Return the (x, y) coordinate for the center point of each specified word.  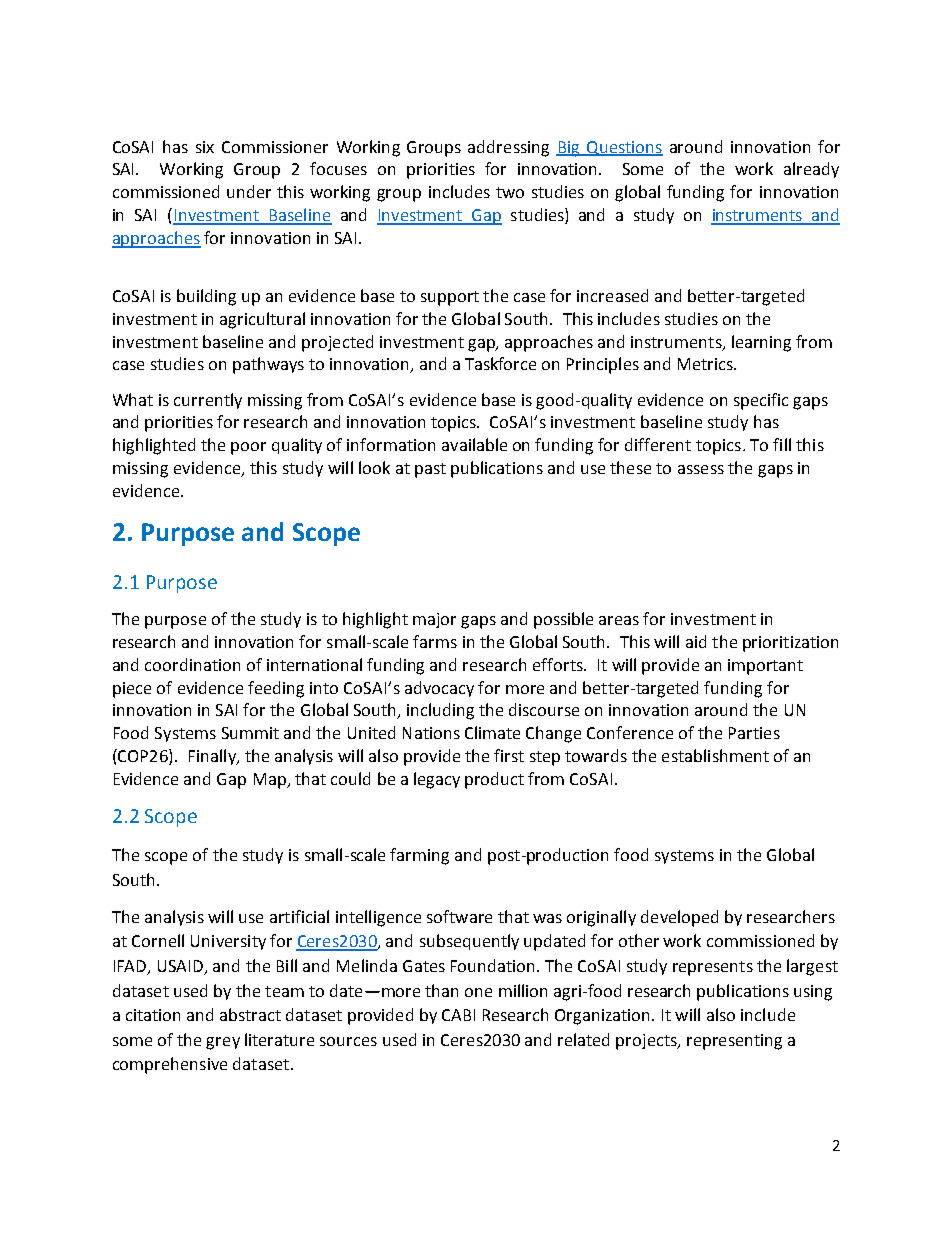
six (205, 147)
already (811, 170)
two (510, 192)
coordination (192, 664)
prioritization (790, 644)
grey (223, 1043)
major (434, 620)
